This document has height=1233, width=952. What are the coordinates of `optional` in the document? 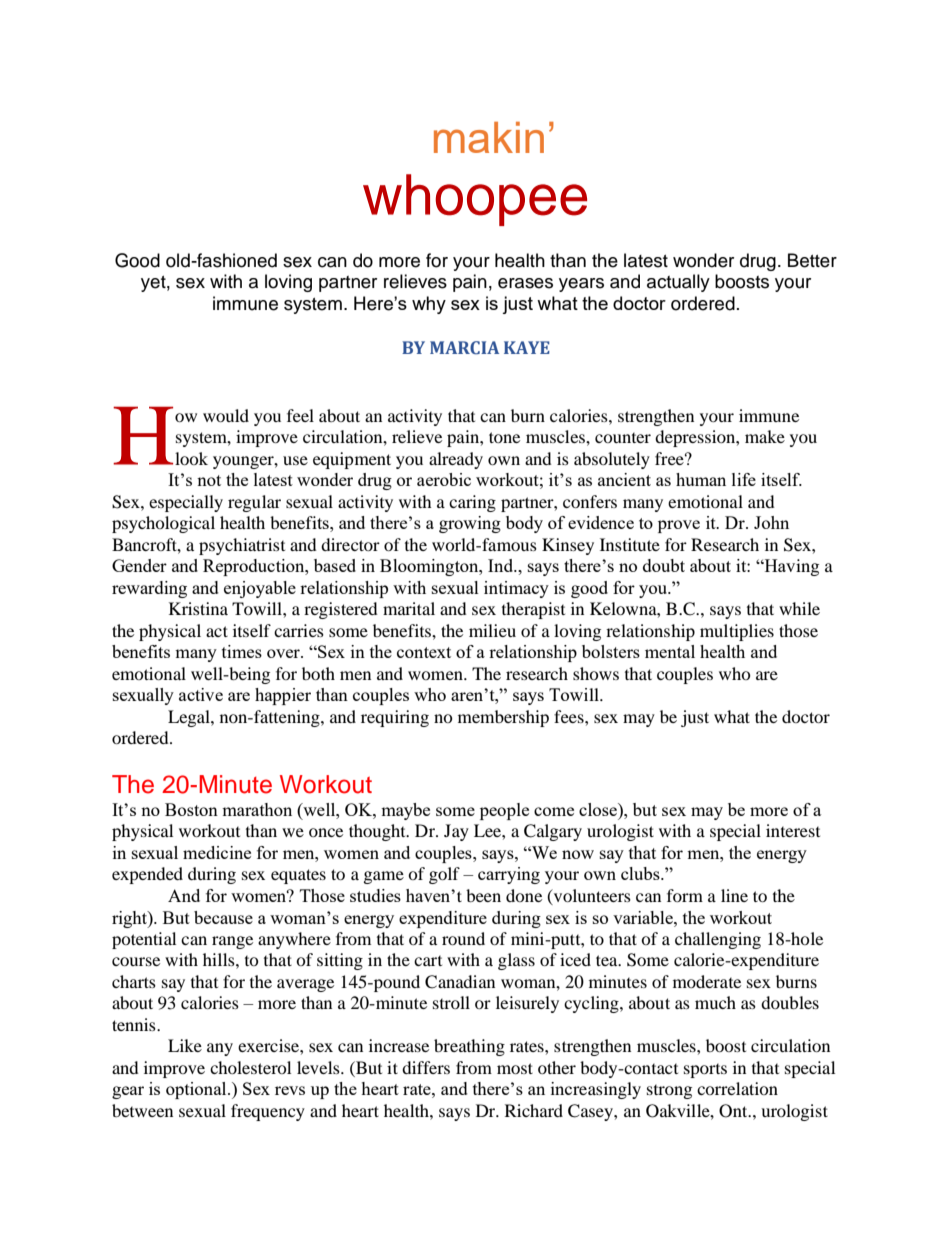 It's located at (197, 1090).
